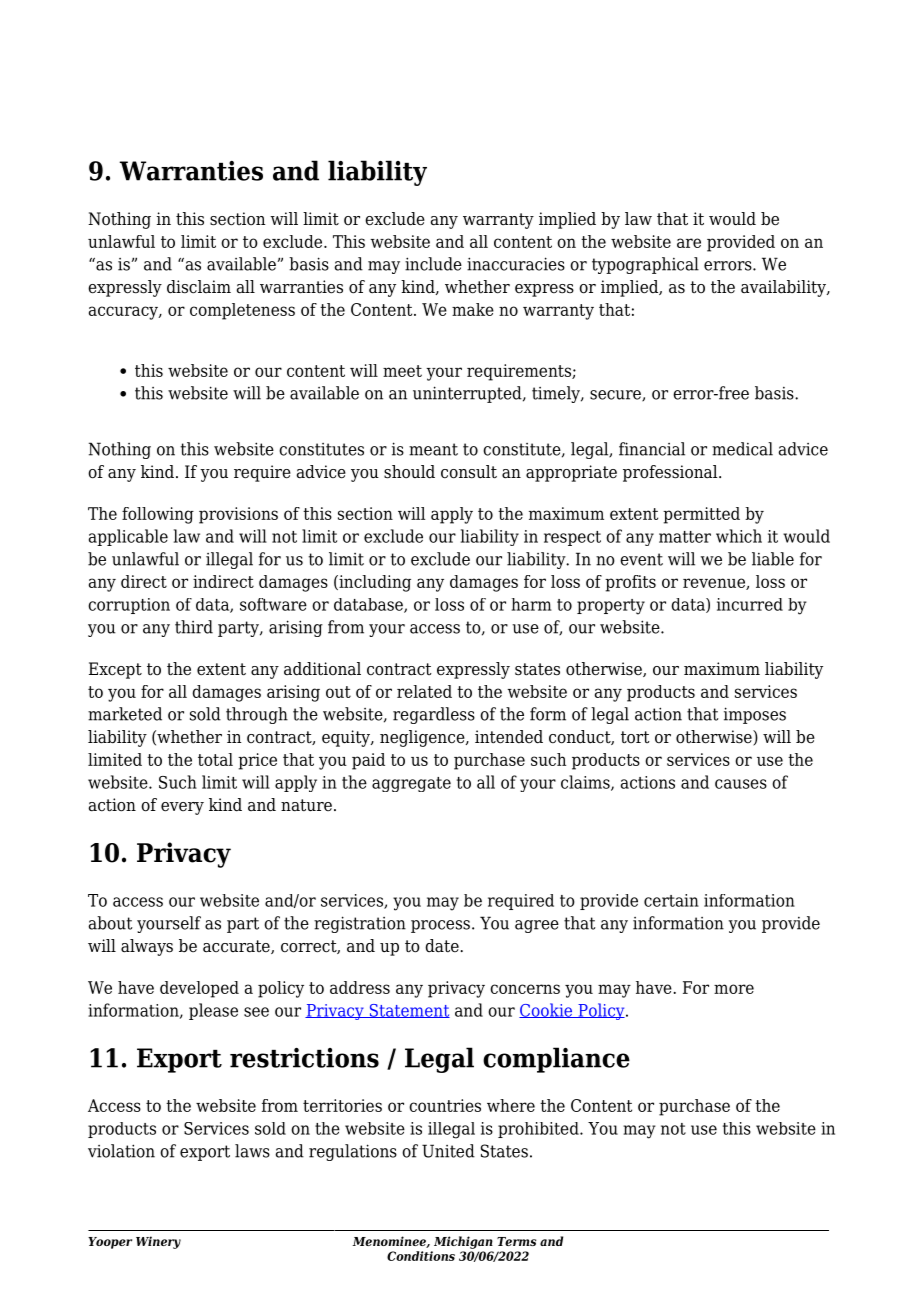  What do you see at coordinates (423, 738) in the page?
I see `negligence` at bounding box center [423, 738].
